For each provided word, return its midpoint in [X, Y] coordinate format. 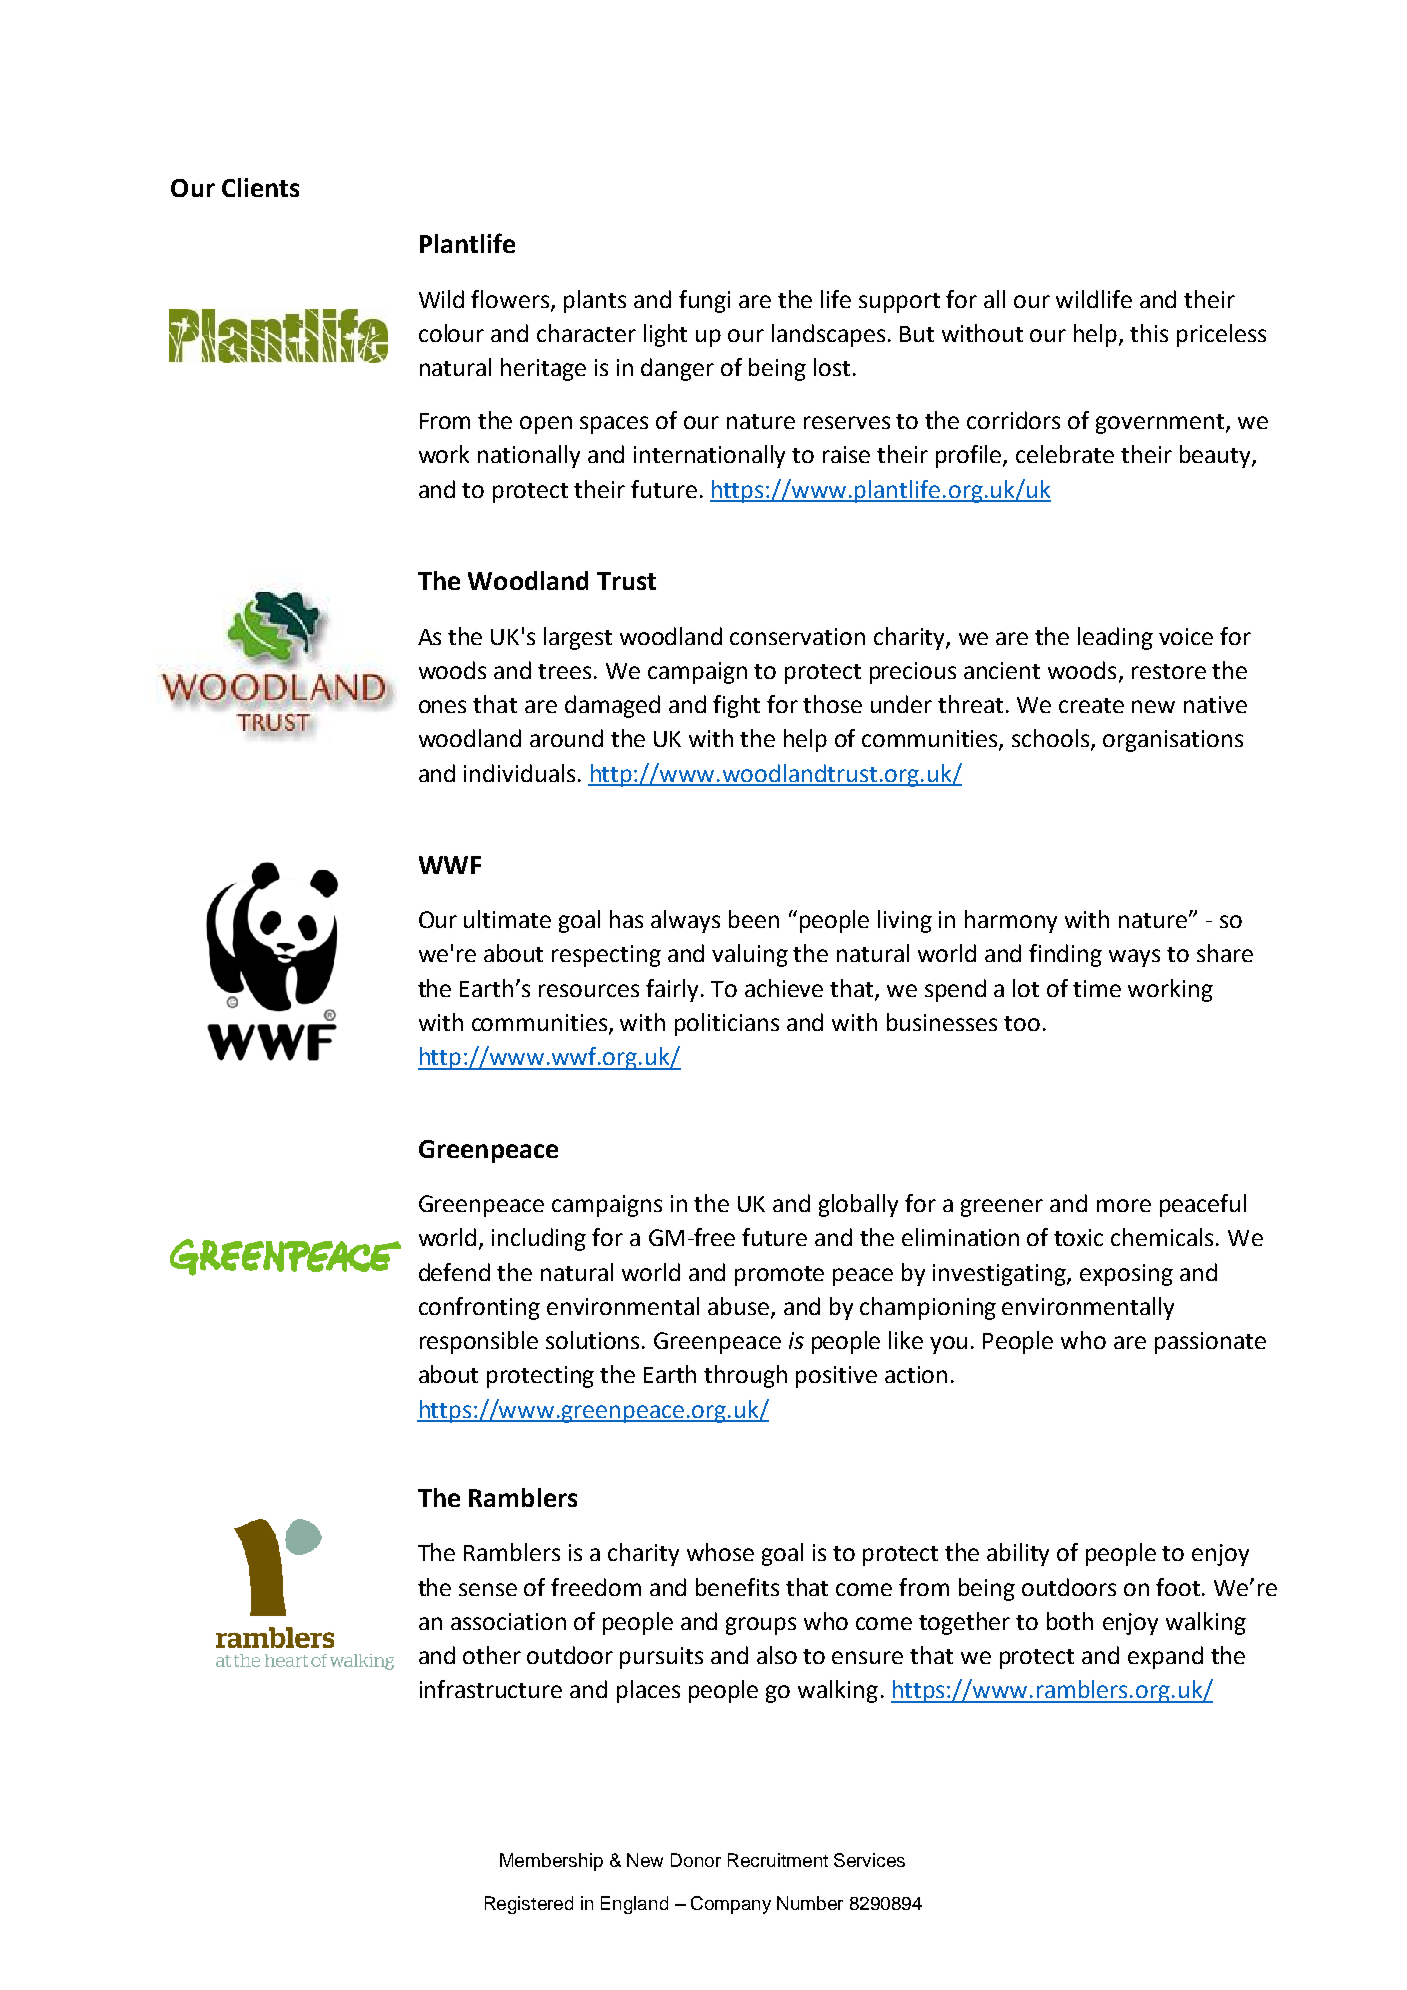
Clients [260, 187]
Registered [529, 1905]
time [1097, 988]
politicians [727, 1024]
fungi [704, 301]
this [1149, 333]
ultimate [507, 919]
